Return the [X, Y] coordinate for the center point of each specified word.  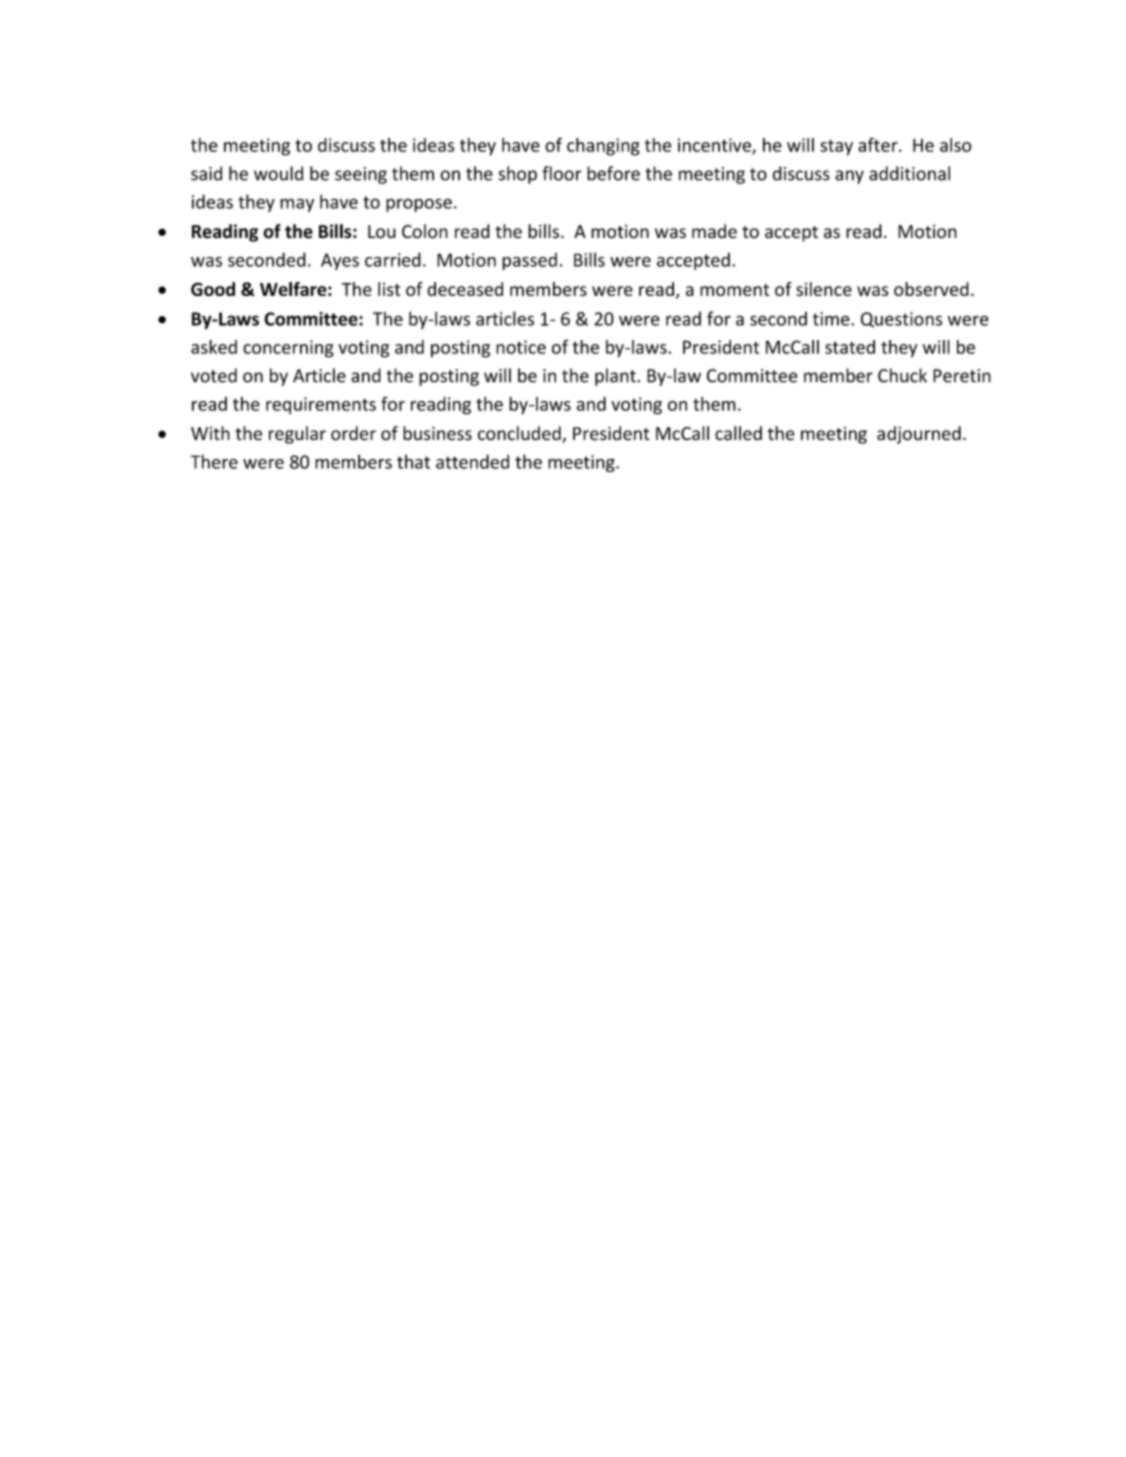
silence [824, 289]
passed [529, 261]
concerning [288, 349]
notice [521, 347]
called [738, 433]
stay [836, 147]
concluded [520, 434]
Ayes [340, 261]
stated [850, 347]
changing [603, 147]
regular [297, 435]
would [278, 173]
